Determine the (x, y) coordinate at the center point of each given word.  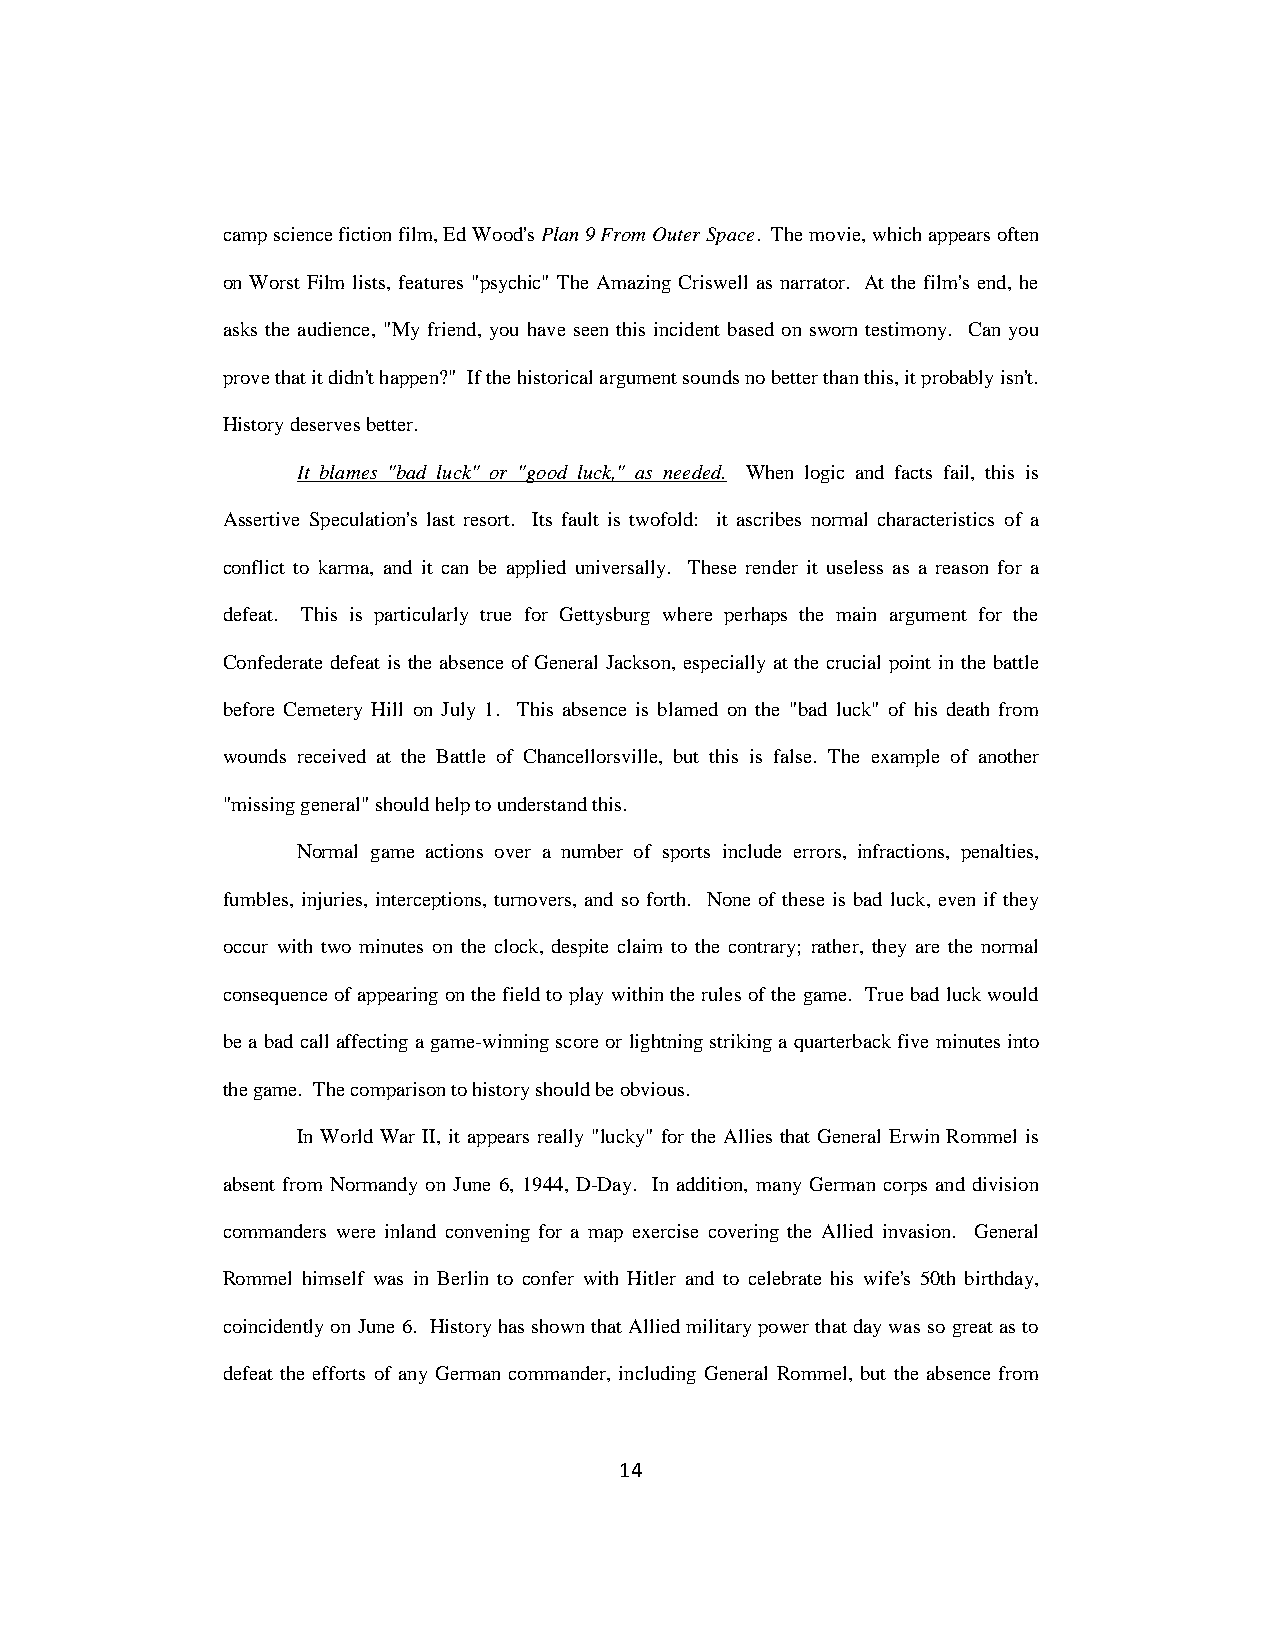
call (314, 1041)
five (913, 1041)
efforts (339, 1373)
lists (370, 282)
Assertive (261, 519)
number (592, 851)
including (657, 1375)
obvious (652, 1089)
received (332, 756)
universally (620, 569)
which (897, 234)
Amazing (634, 284)
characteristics (936, 519)
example (905, 758)
